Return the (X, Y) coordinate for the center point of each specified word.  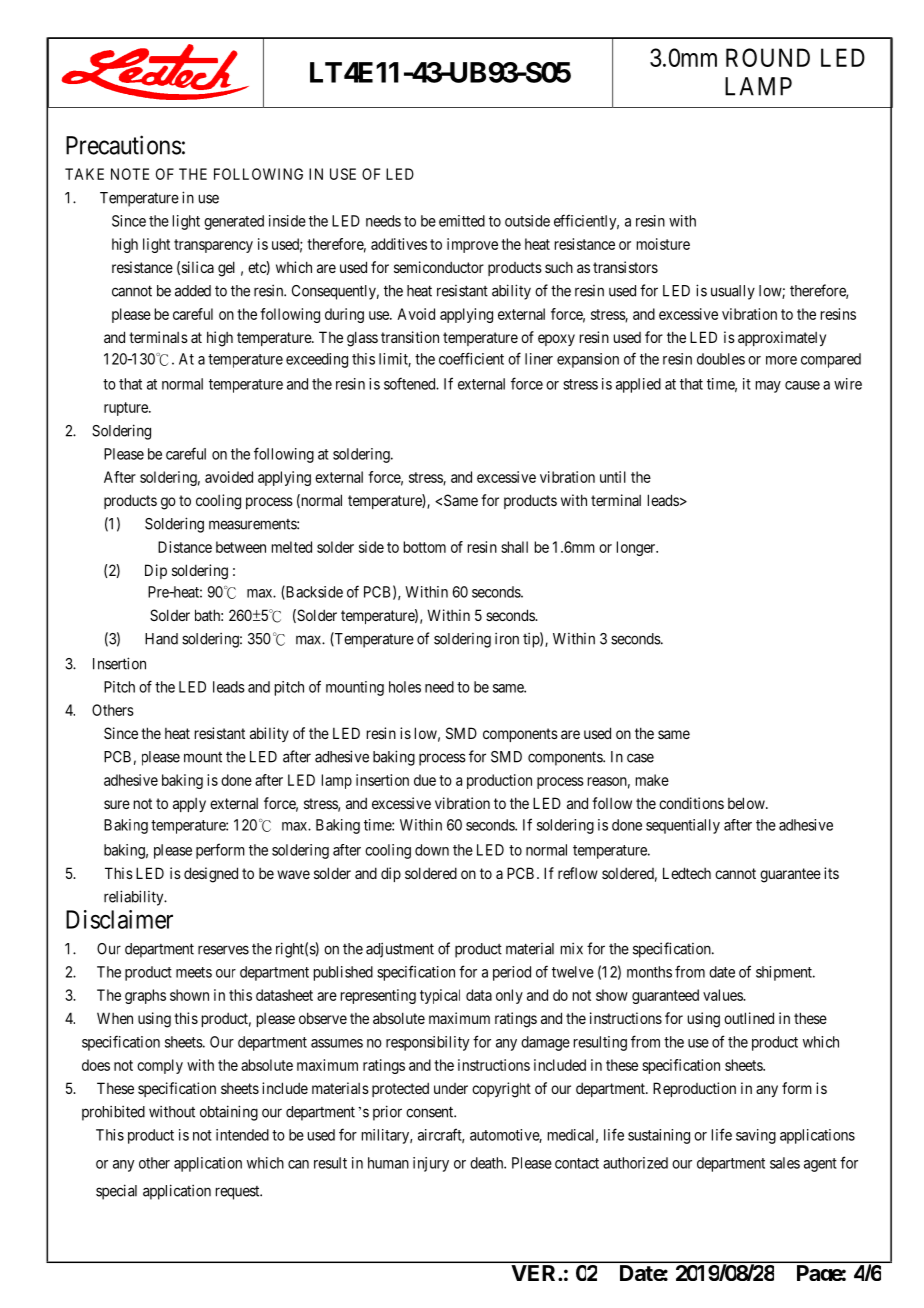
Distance (185, 547)
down (432, 850)
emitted (462, 221)
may (768, 387)
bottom (425, 547)
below (747, 803)
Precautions (124, 145)
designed (211, 875)
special (116, 1192)
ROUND (768, 57)
